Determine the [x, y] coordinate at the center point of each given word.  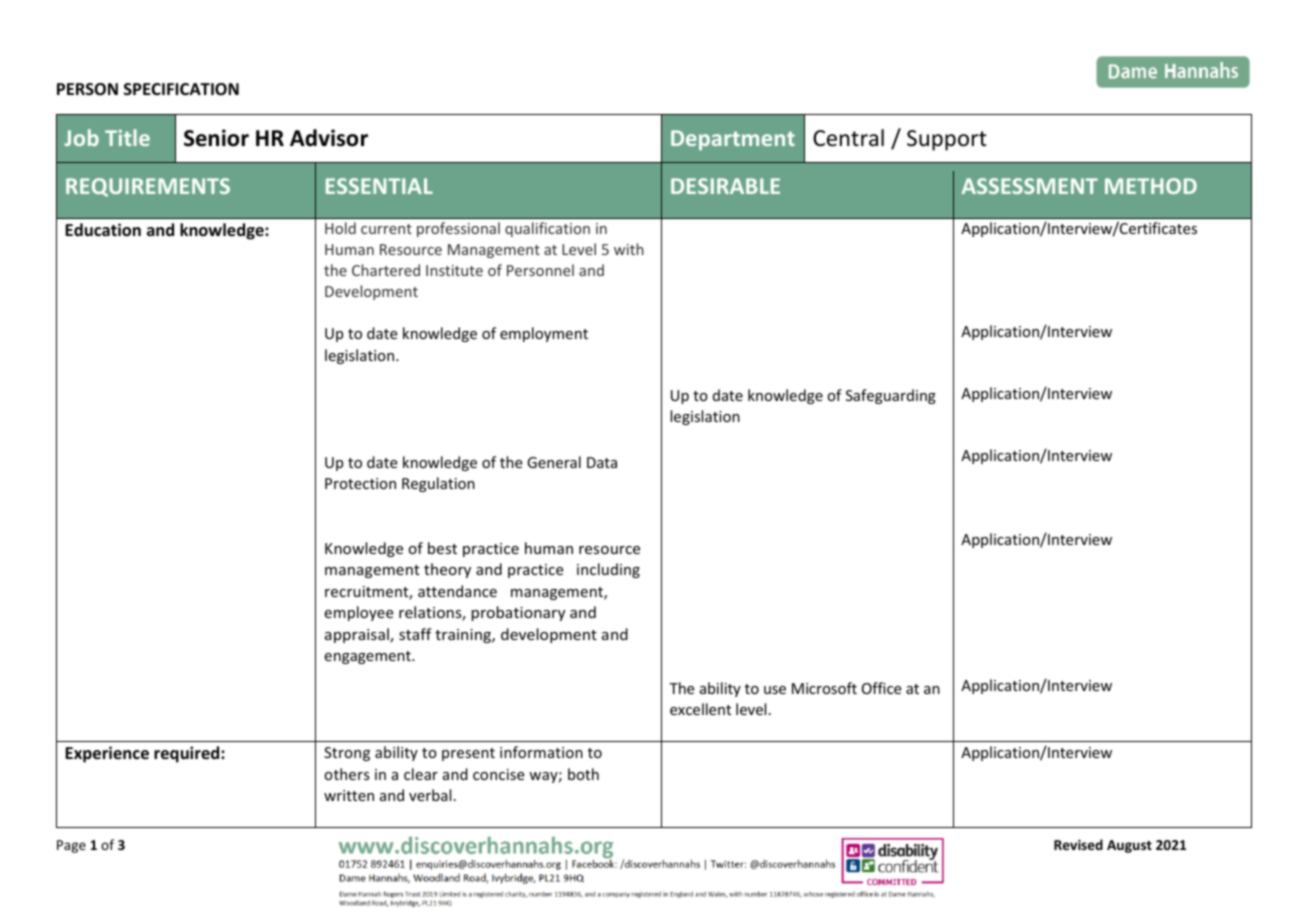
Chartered [386, 270]
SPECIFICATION [181, 89]
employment [544, 334]
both [583, 774]
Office [881, 688]
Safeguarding [891, 396]
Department [733, 140]
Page [71, 846]
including [608, 570]
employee [358, 613]
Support [947, 140]
